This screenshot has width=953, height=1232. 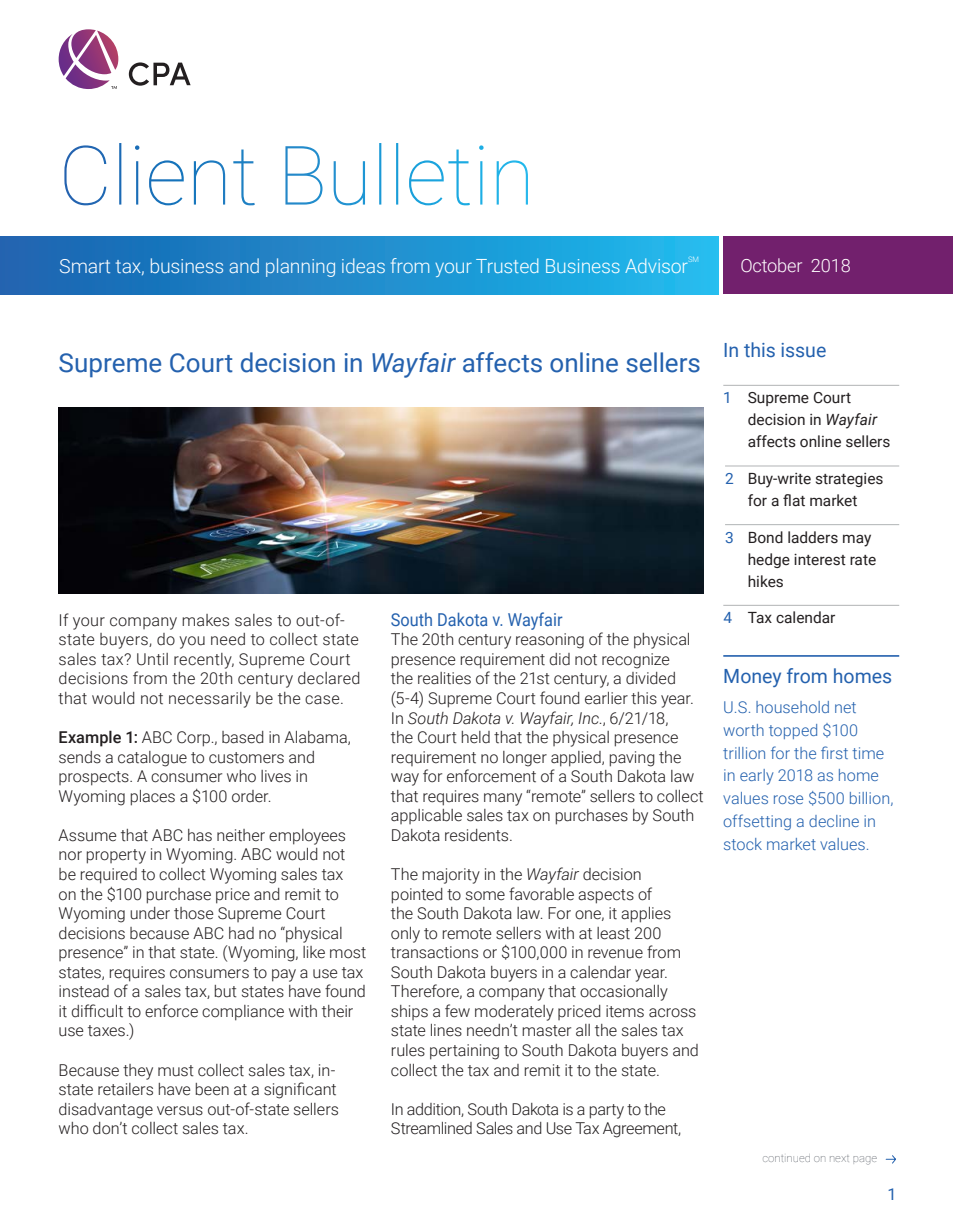 I want to click on reasoning, so click(x=550, y=641).
